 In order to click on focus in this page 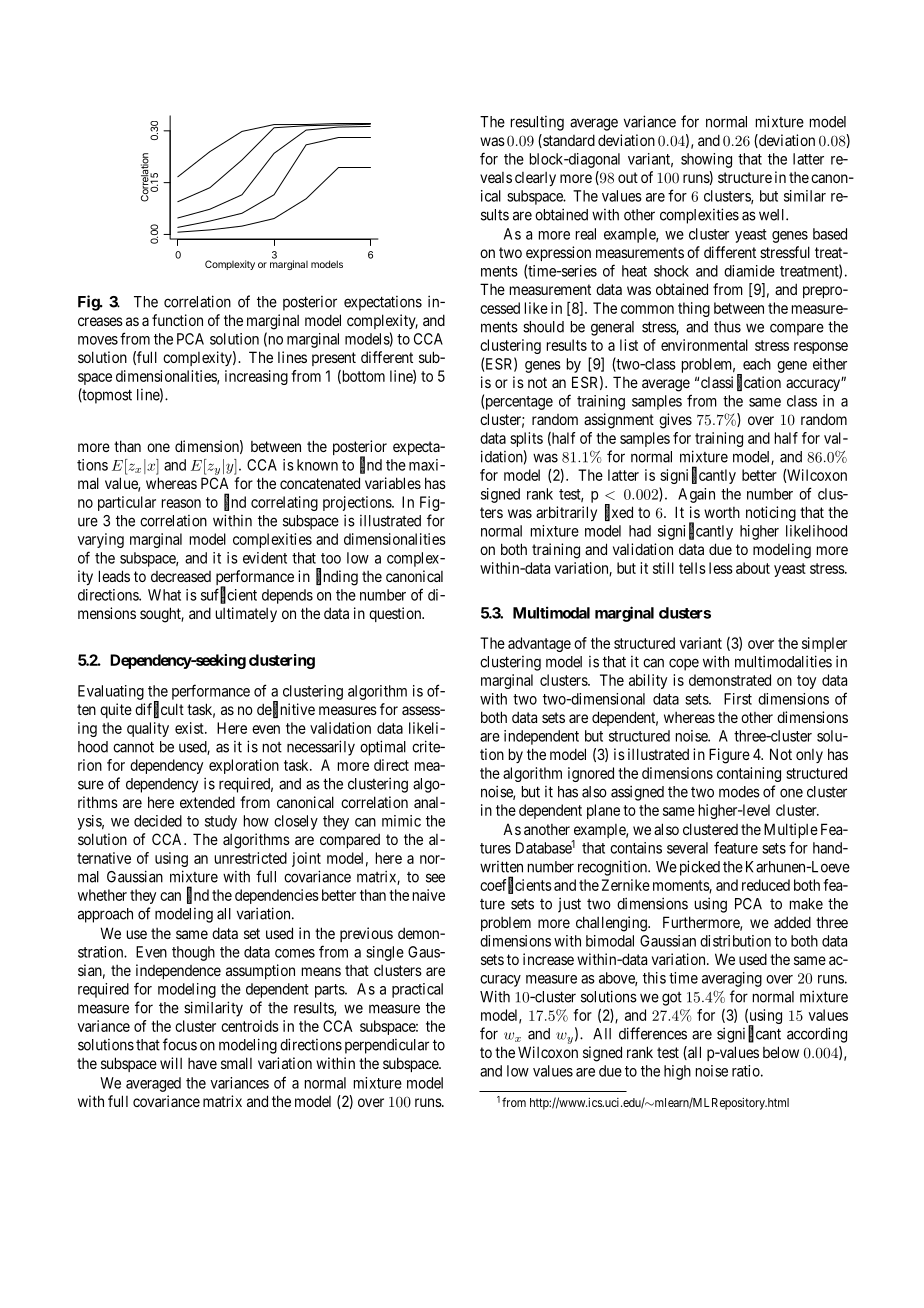, I will do `click(180, 1044)`.
